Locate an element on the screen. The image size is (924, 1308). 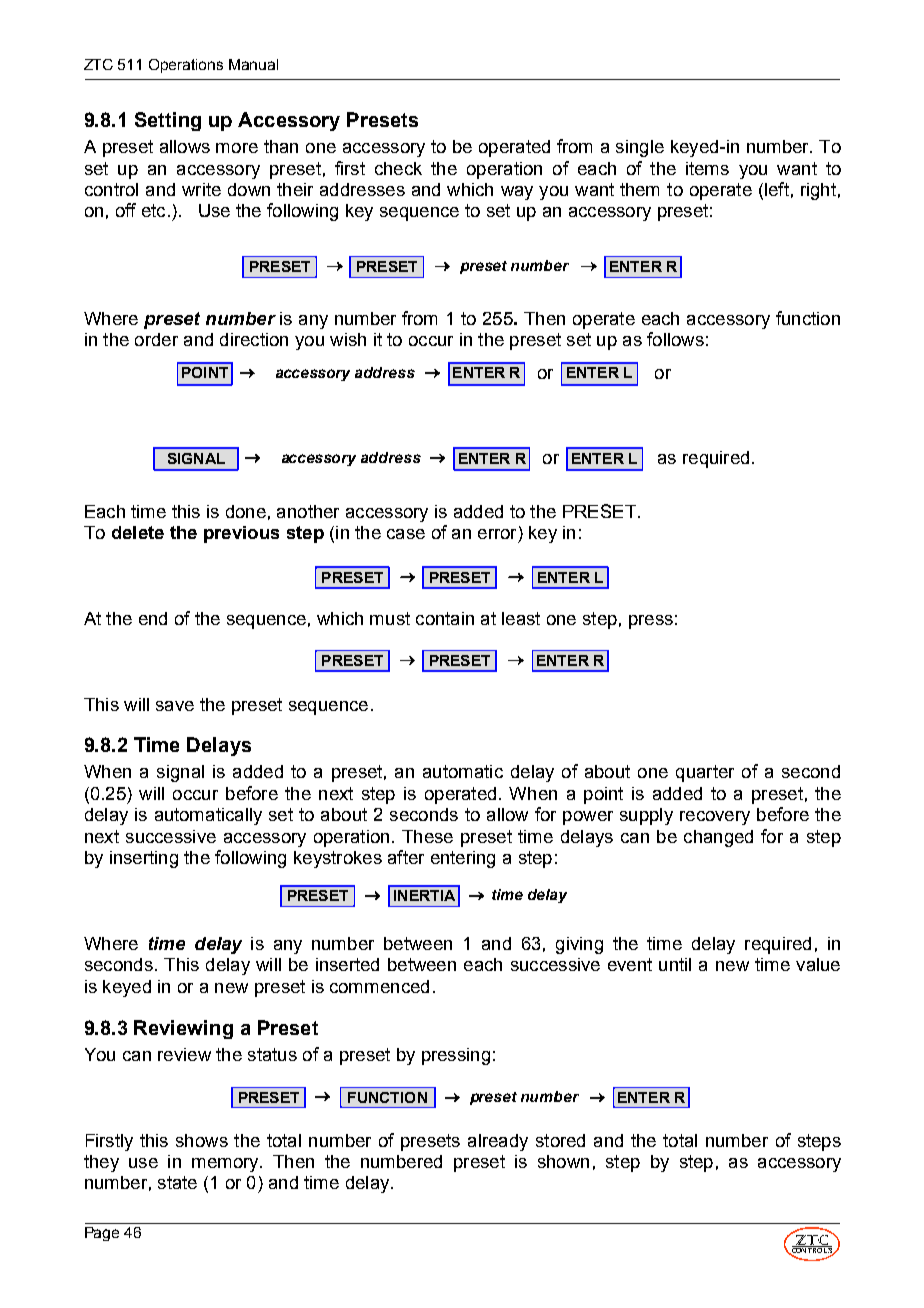
already is located at coordinates (498, 1142).
